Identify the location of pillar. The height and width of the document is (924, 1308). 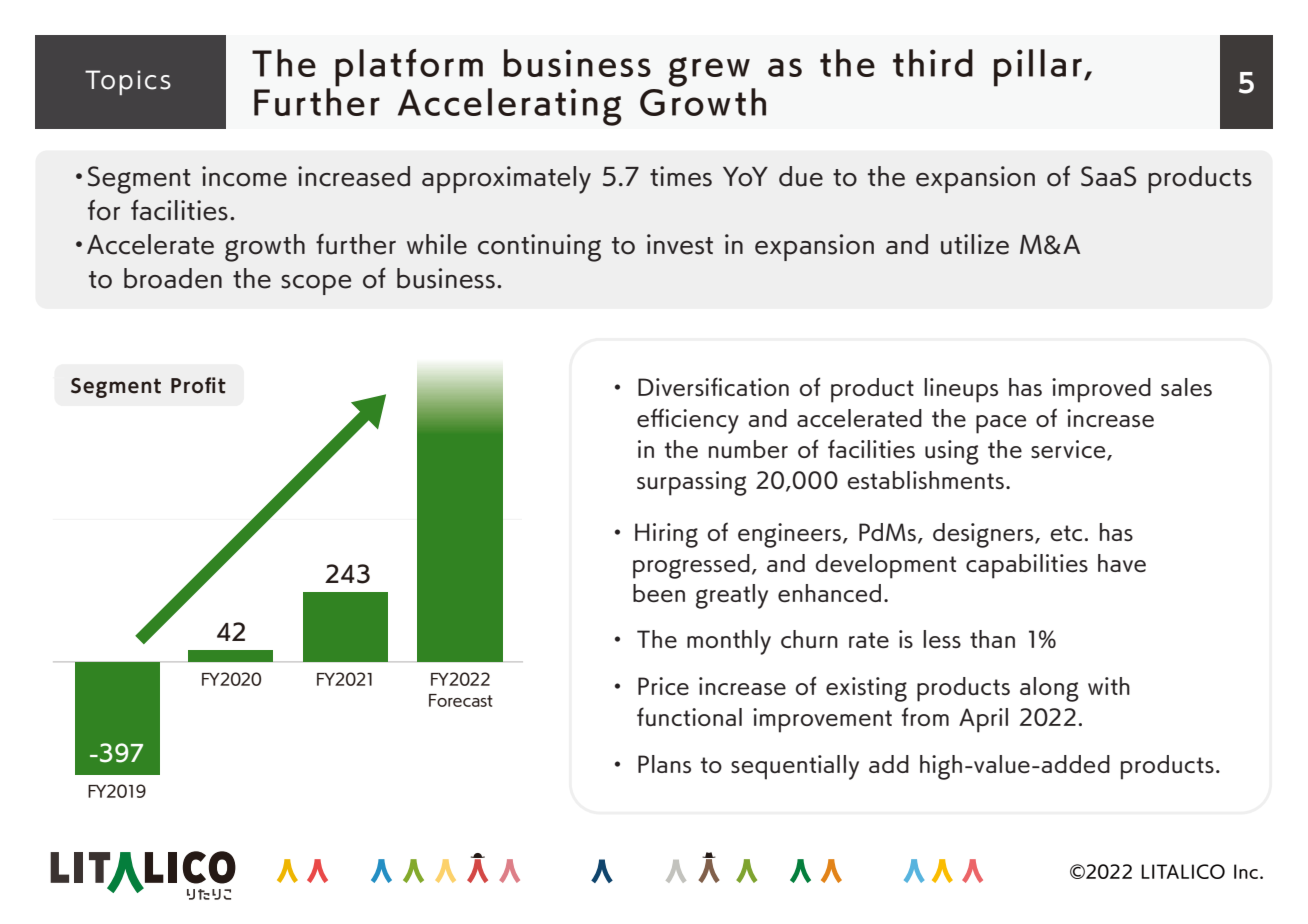
(1038, 68).
